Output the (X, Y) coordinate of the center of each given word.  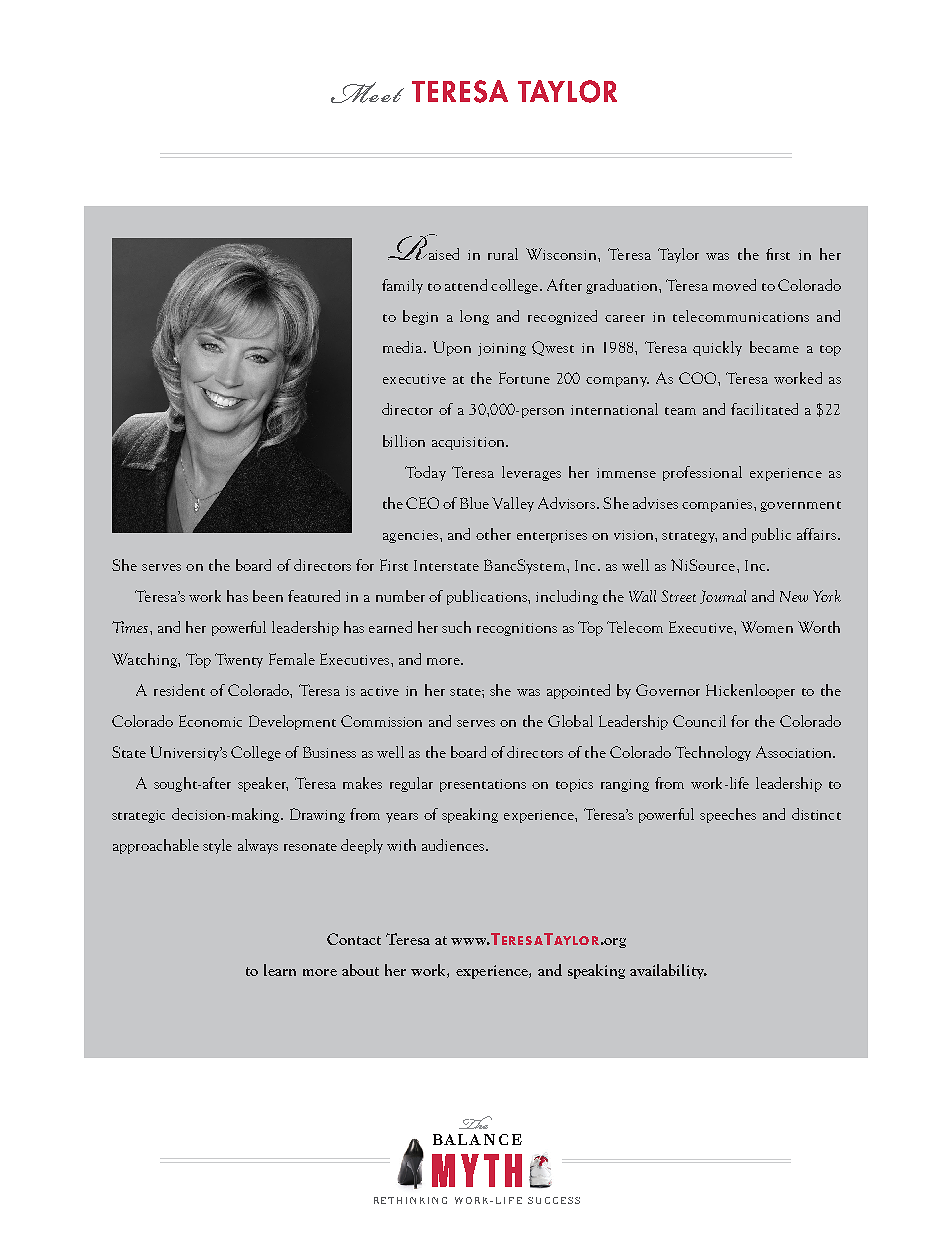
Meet (367, 92)
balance (477, 1139)
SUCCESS (554, 1200)
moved (734, 285)
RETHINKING (410, 1200)
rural (503, 254)
